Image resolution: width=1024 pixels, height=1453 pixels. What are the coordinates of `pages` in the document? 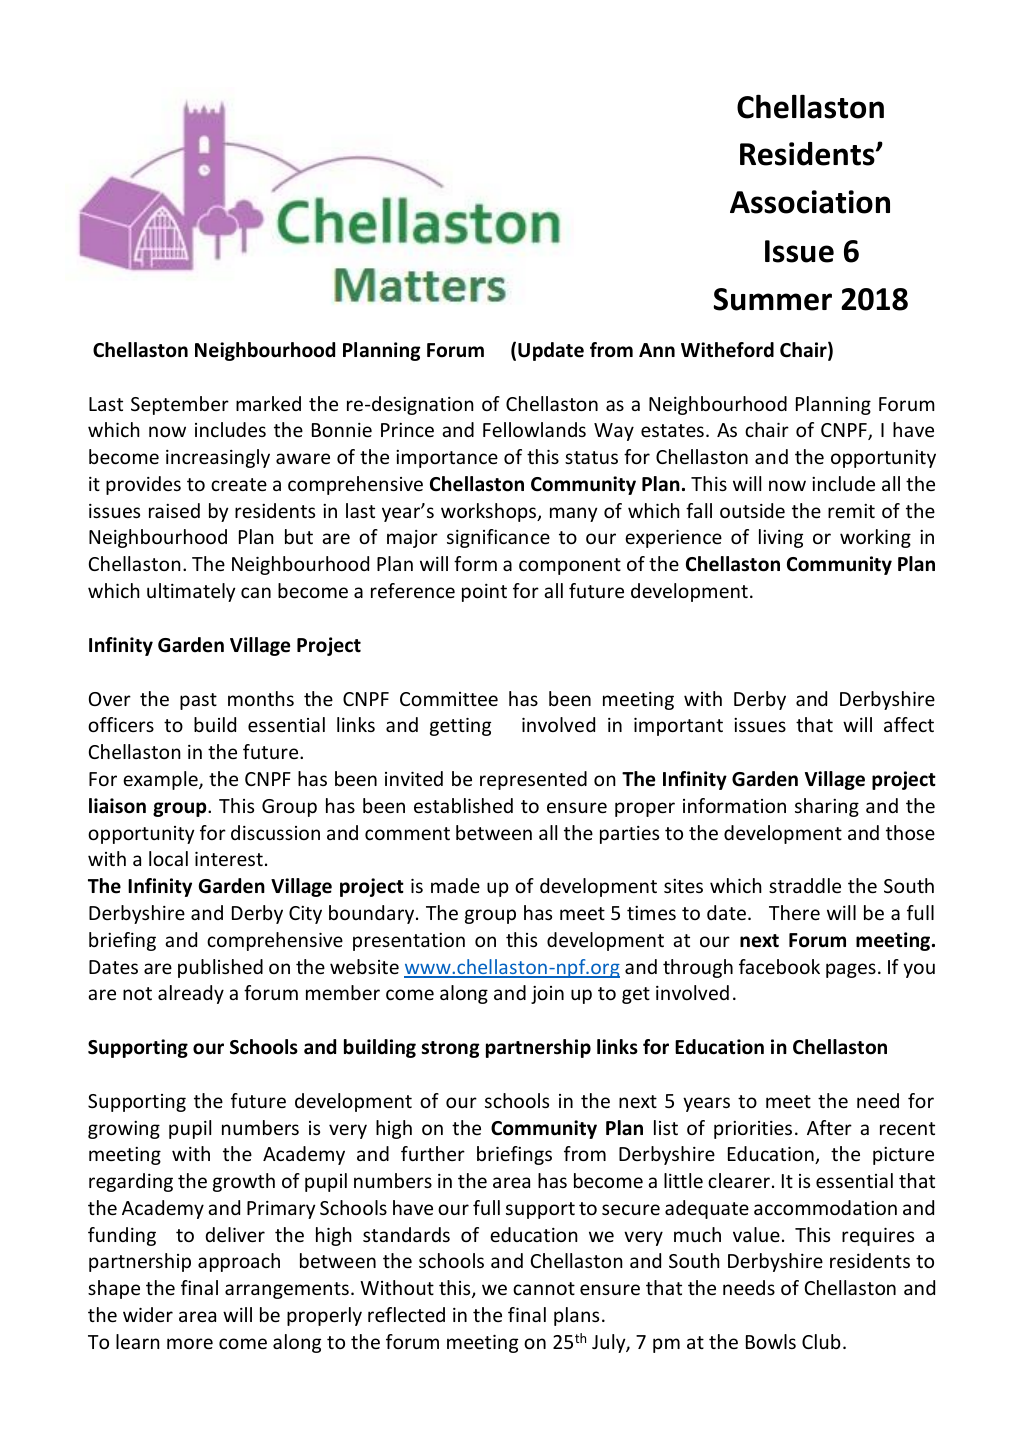 It's located at (851, 970).
